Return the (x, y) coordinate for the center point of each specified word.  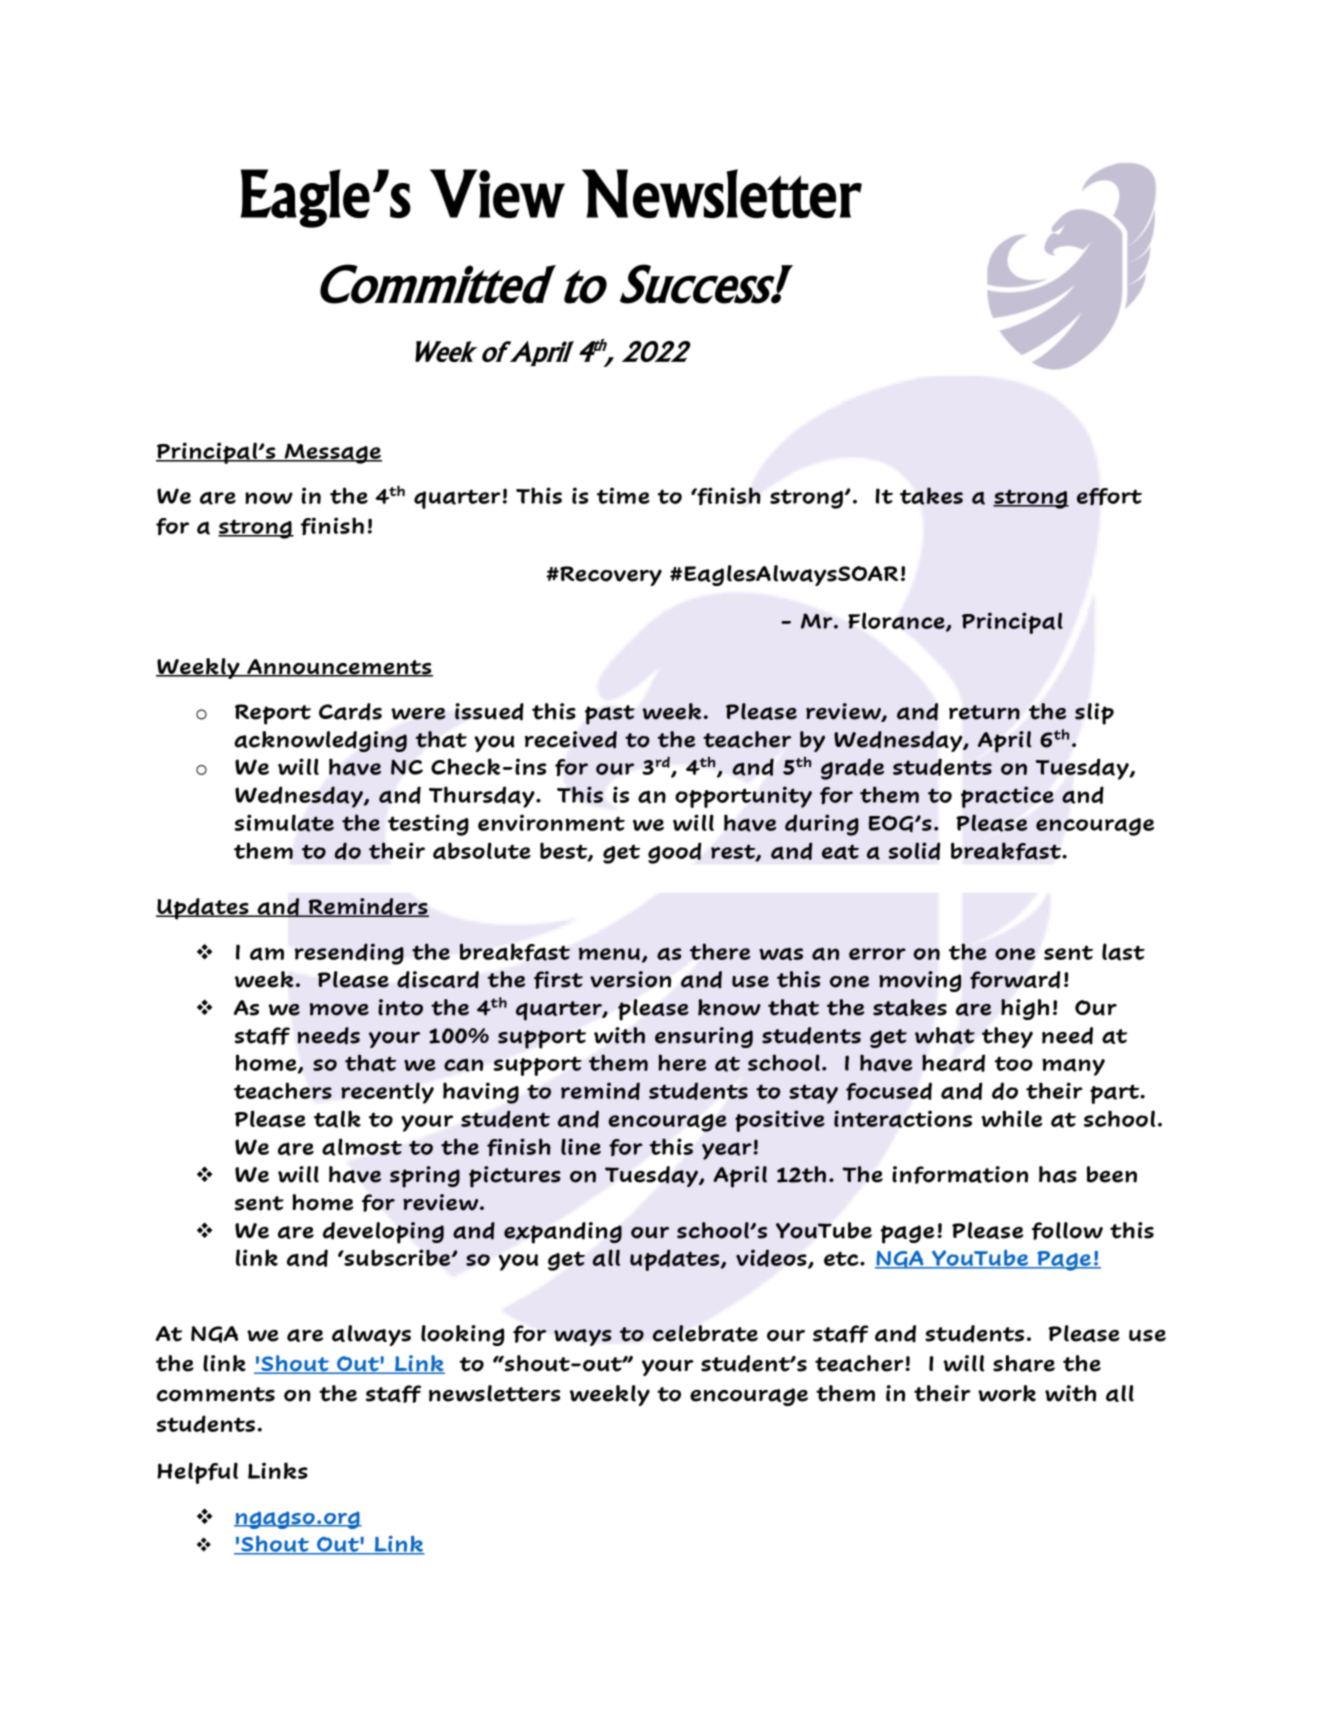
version (630, 979)
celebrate (705, 1333)
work (1007, 1393)
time (623, 495)
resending (349, 954)
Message (332, 453)
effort (1109, 497)
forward (1015, 980)
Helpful (197, 1473)
